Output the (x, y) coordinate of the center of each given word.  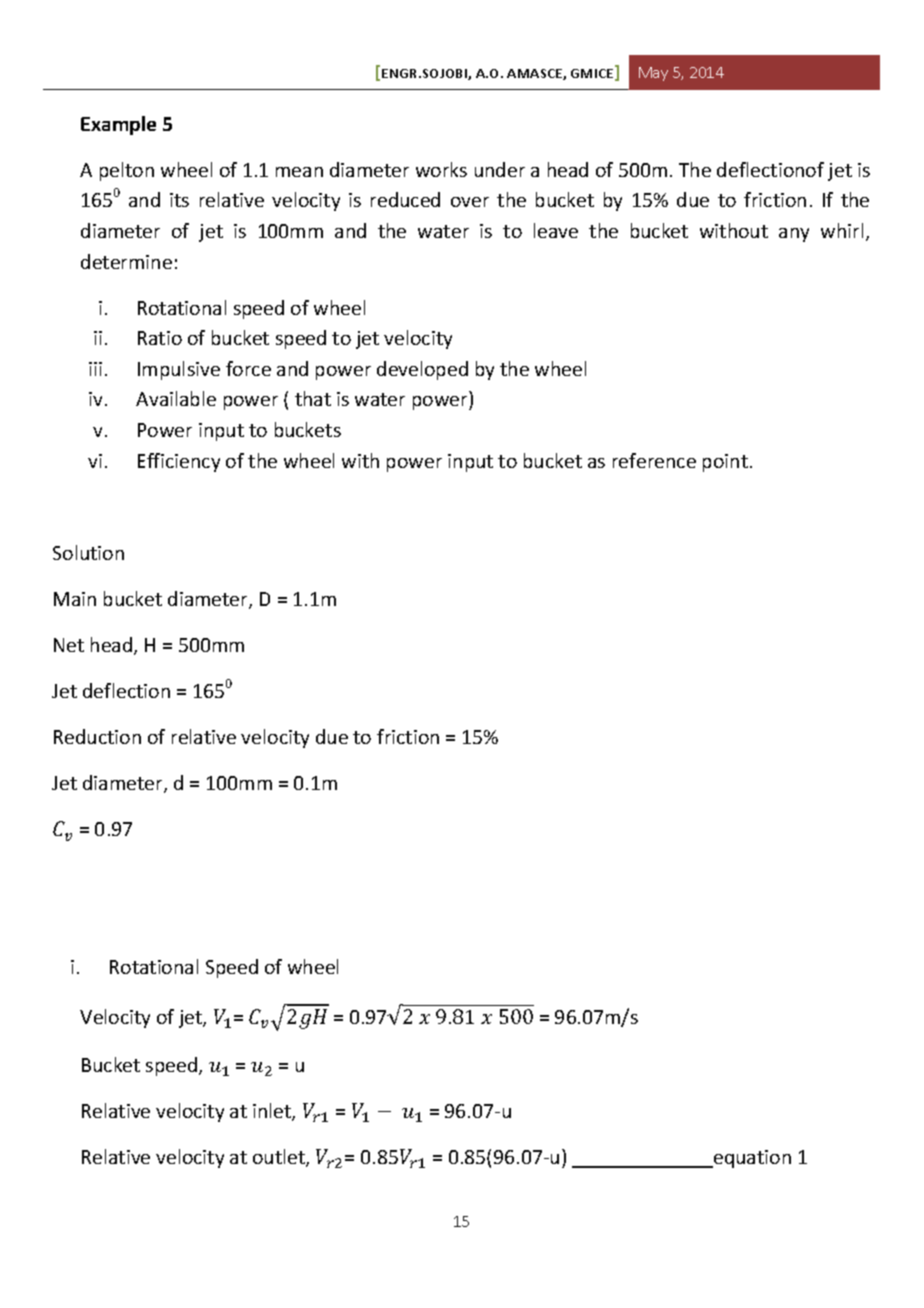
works (441, 169)
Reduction (97, 736)
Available (176, 398)
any (794, 235)
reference (654, 460)
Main (75, 599)
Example (118, 125)
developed (422, 370)
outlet (280, 1158)
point (725, 463)
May (653, 74)
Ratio (160, 338)
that (313, 398)
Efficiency (179, 462)
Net (69, 645)
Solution (88, 552)
